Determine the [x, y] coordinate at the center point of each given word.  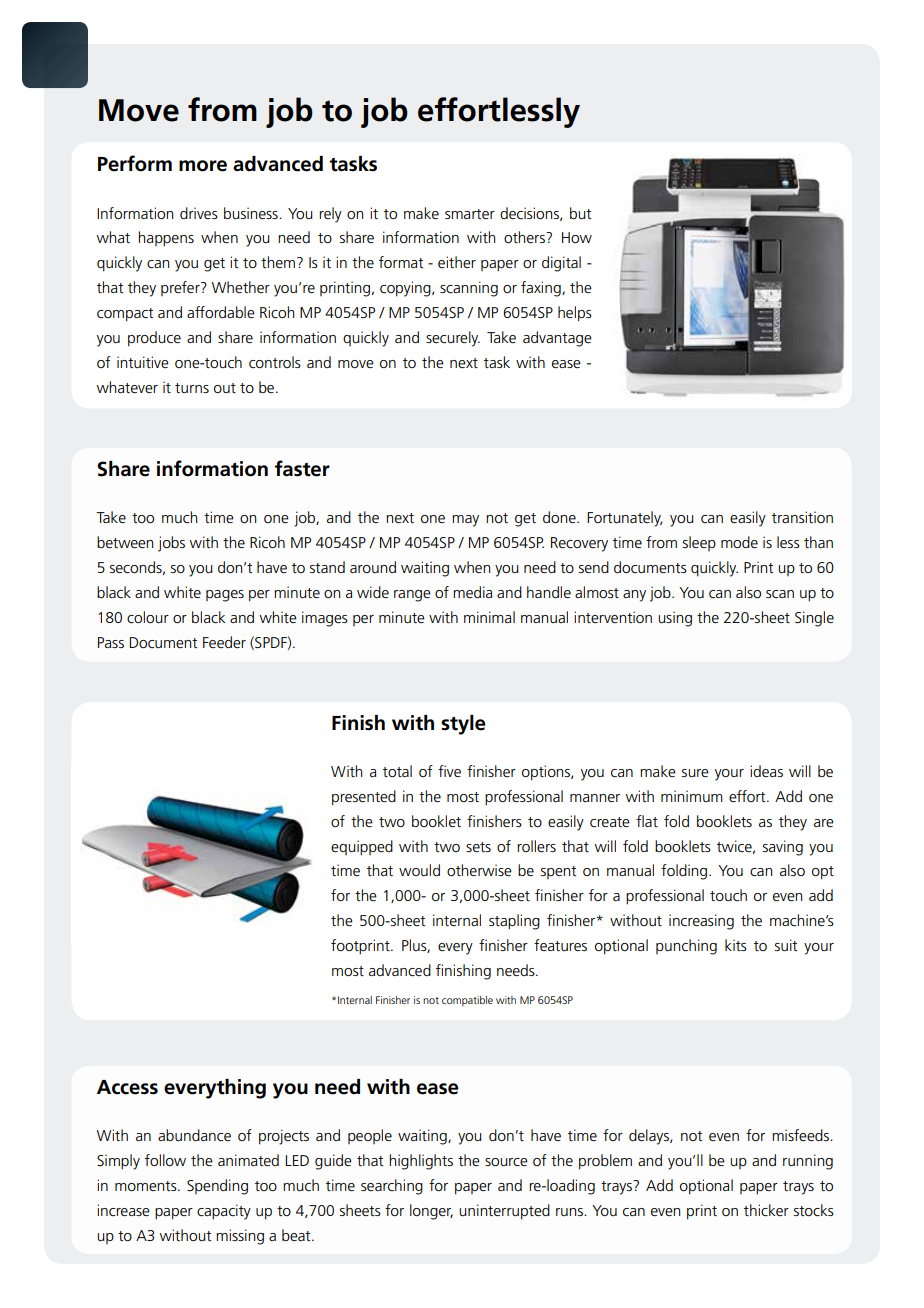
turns [192, 388]
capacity [224, 1212]
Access [127, 1087]
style [463, 725]
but [581, 213]
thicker [766, 1210]
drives [199, 213]
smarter [470, 214]
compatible [467, 1001]
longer [431, 1212]
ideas [766, 771]
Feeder [224, 642]
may [465, 521]
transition [802, 517]
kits [736, 945]
